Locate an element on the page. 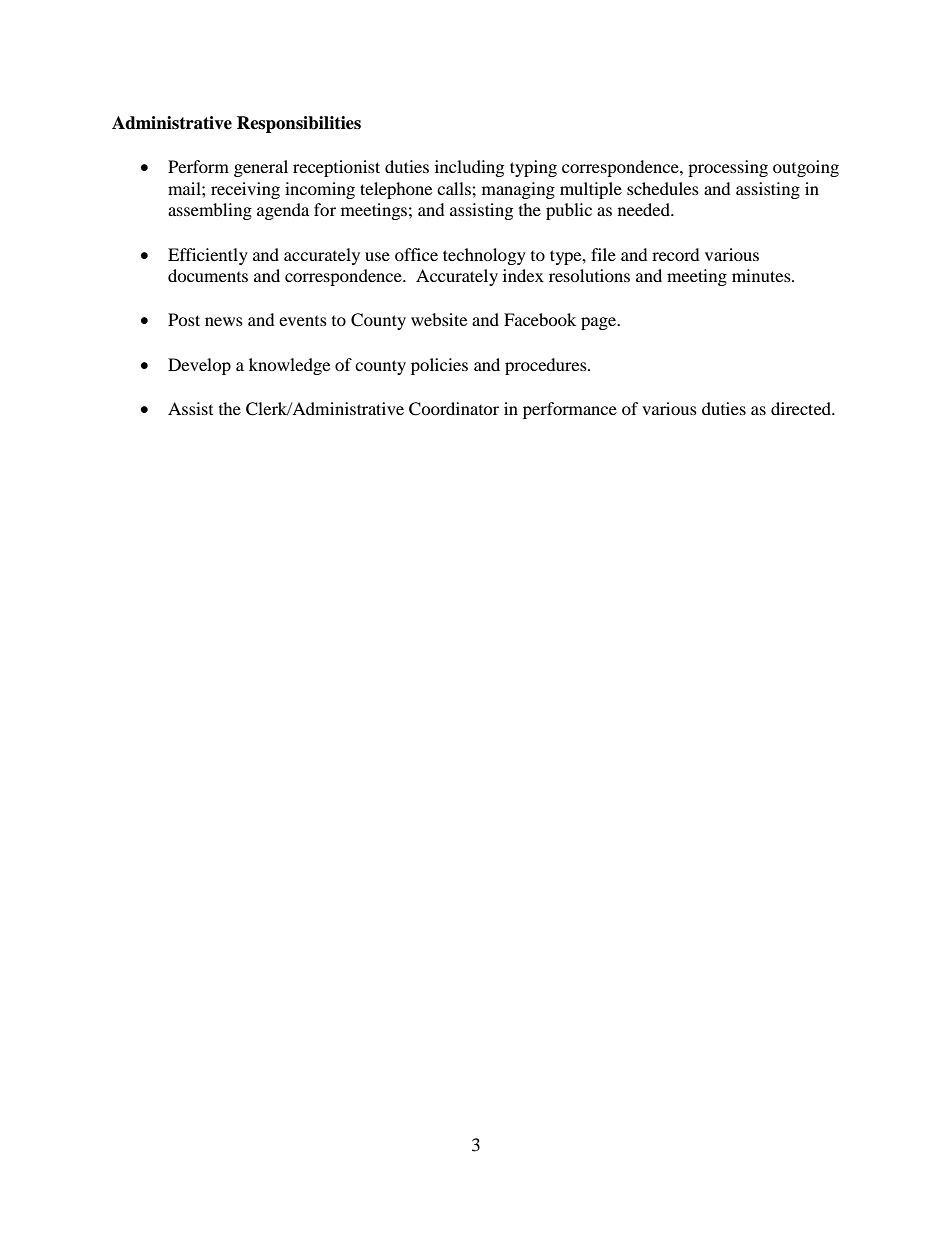 Image resolution: width=952 pixels, height=1233 pixels. Responsibilities is located at coordinates (299, 124).
